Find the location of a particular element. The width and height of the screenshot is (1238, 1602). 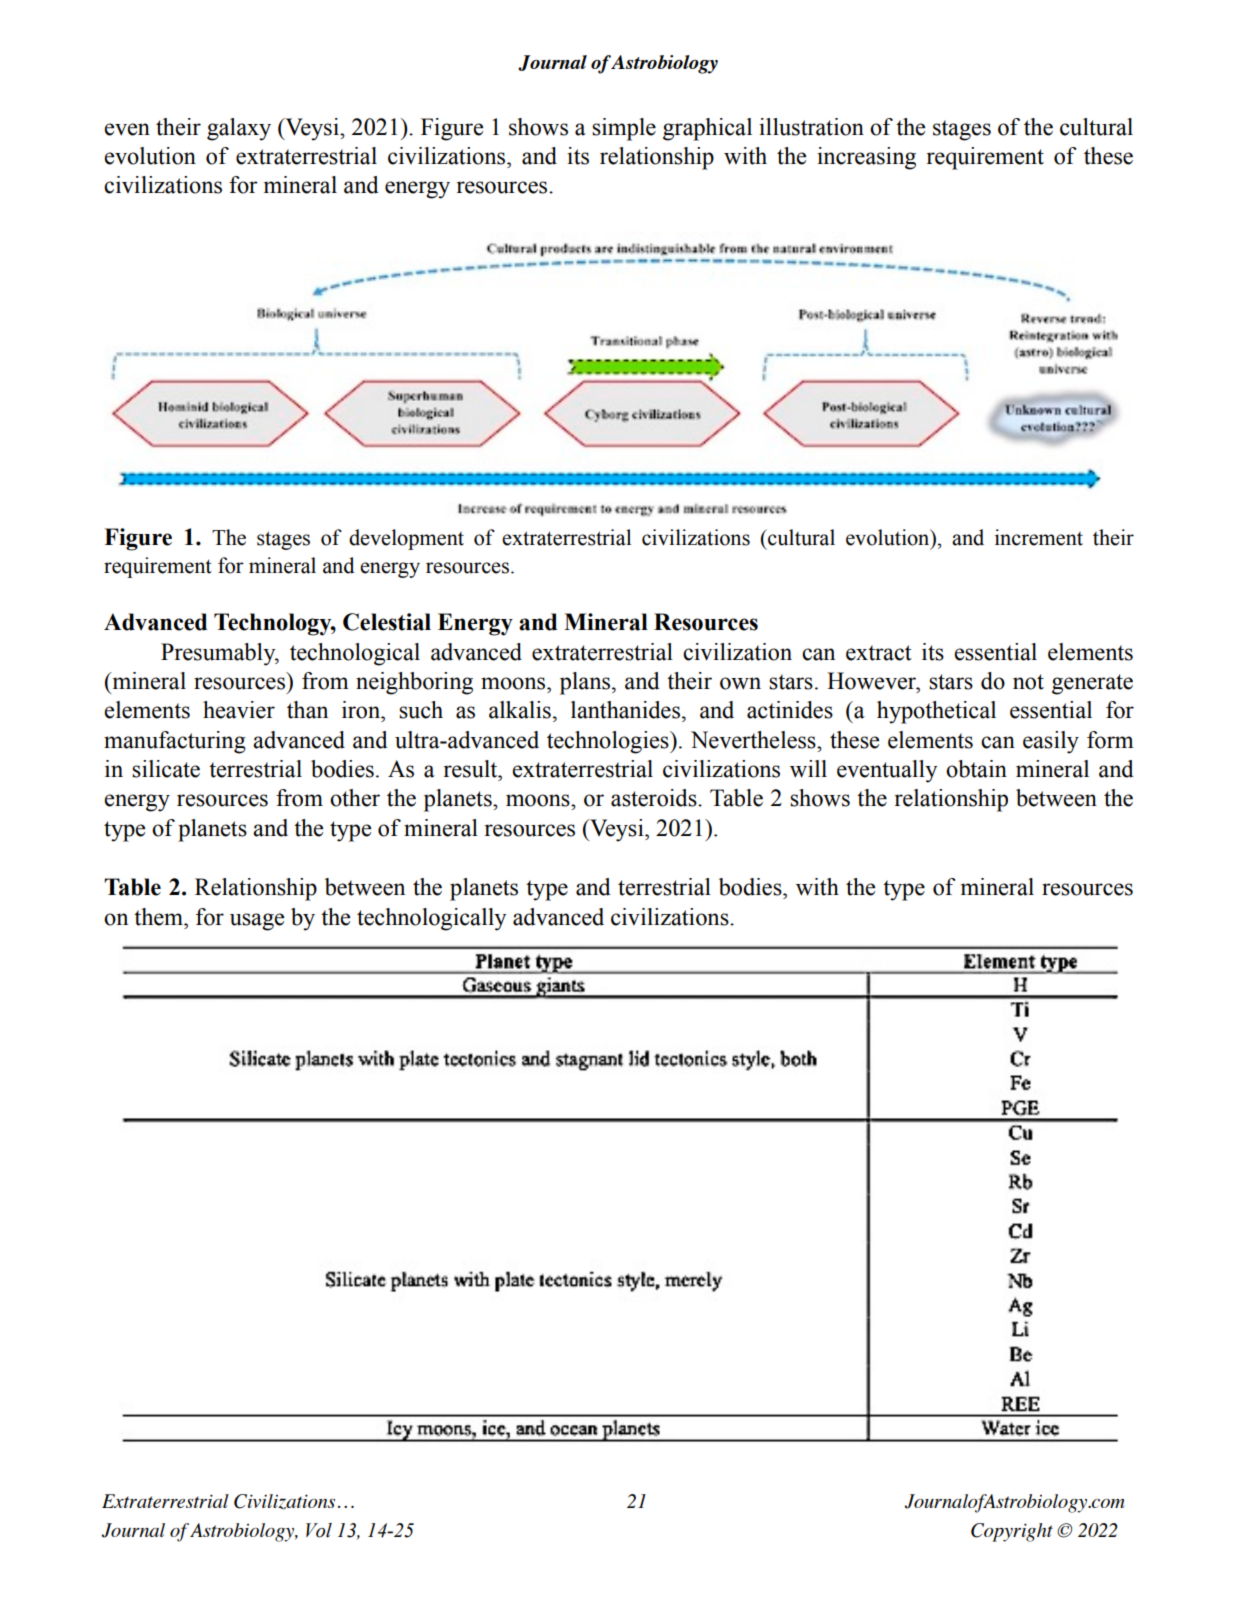

asteroids is located at coordinates (655, 798).
